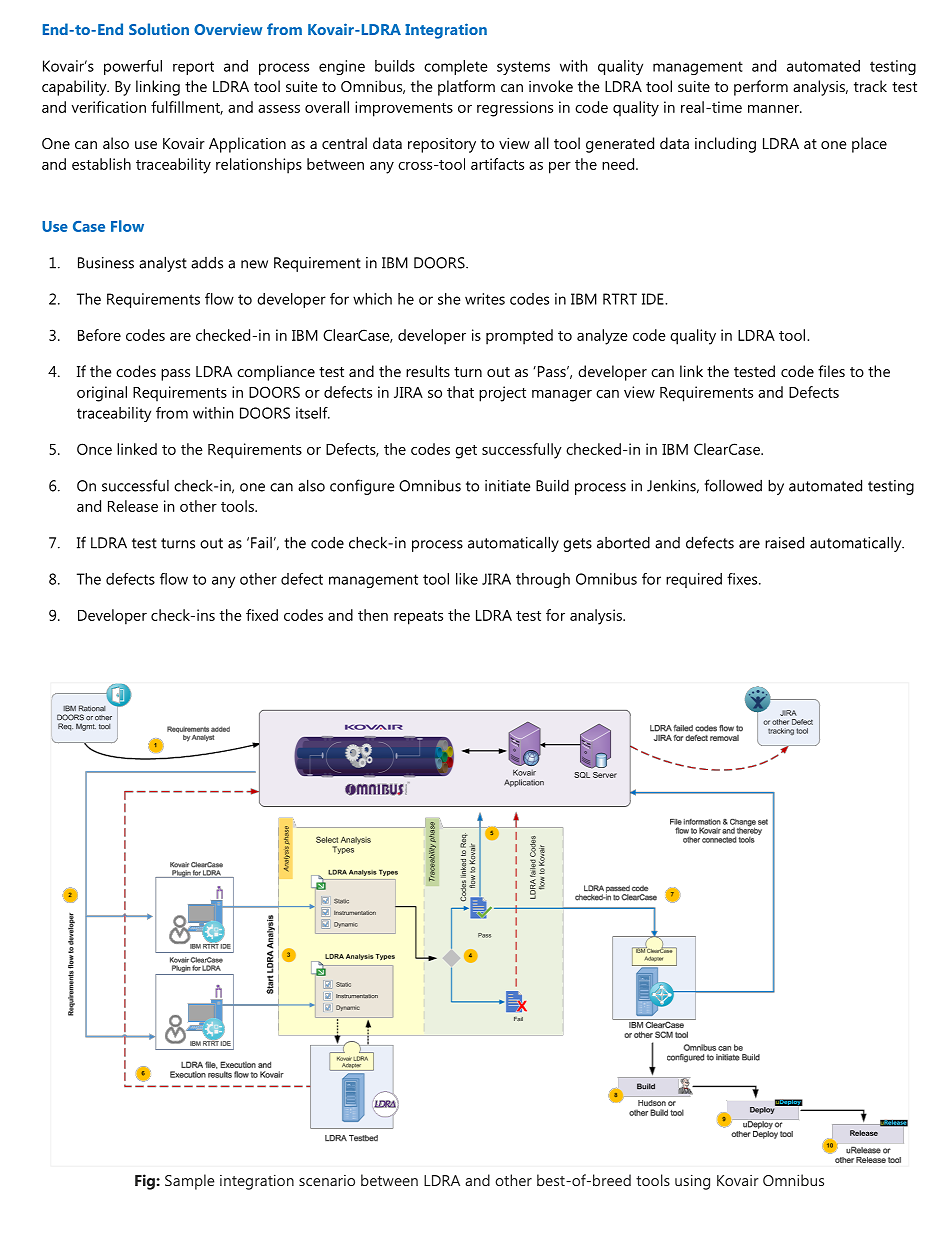 The height and width of the screenshot is (1233, 952). What do you see at coordinates (193, 68) in the screenshot?
I see `report` at bounding box center [193, 68].
